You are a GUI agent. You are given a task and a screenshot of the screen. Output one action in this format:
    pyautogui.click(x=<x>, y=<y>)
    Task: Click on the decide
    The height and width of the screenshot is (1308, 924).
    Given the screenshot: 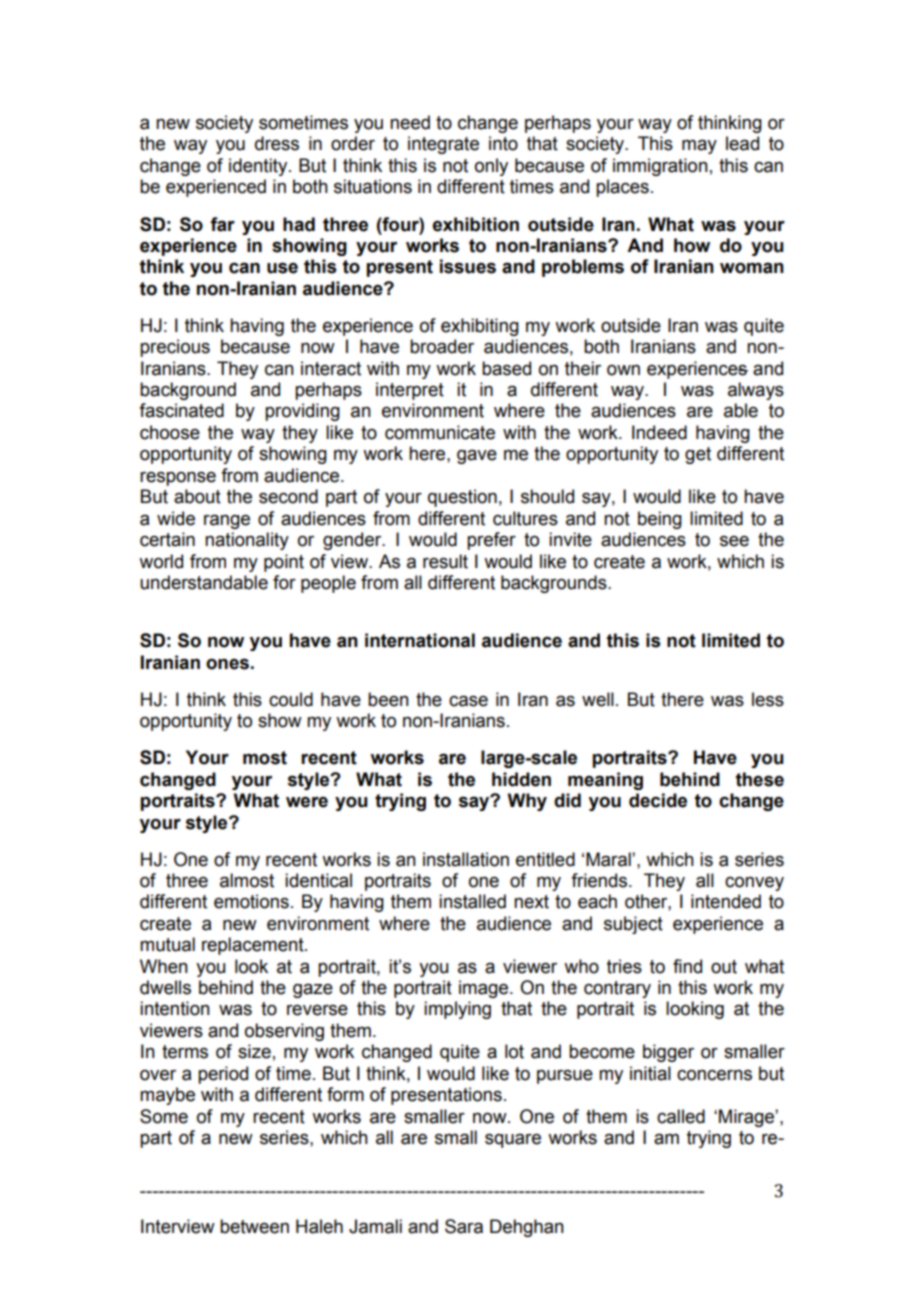 What is the action you would take?
    pyautogui.click(x=658, y=800)
